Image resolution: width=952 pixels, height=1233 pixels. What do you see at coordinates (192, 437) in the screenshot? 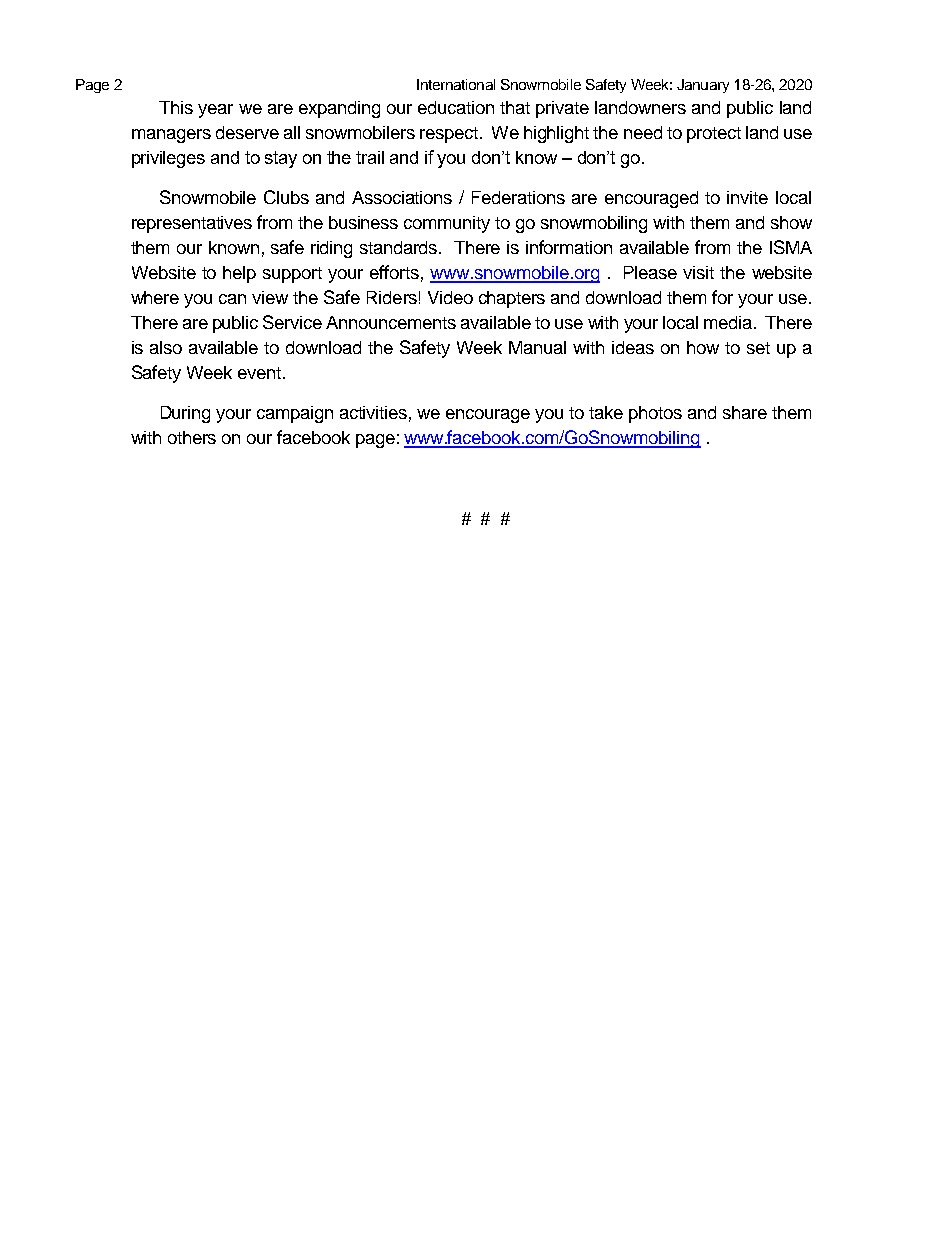
I see `others` at bounding box center [192, 437].
